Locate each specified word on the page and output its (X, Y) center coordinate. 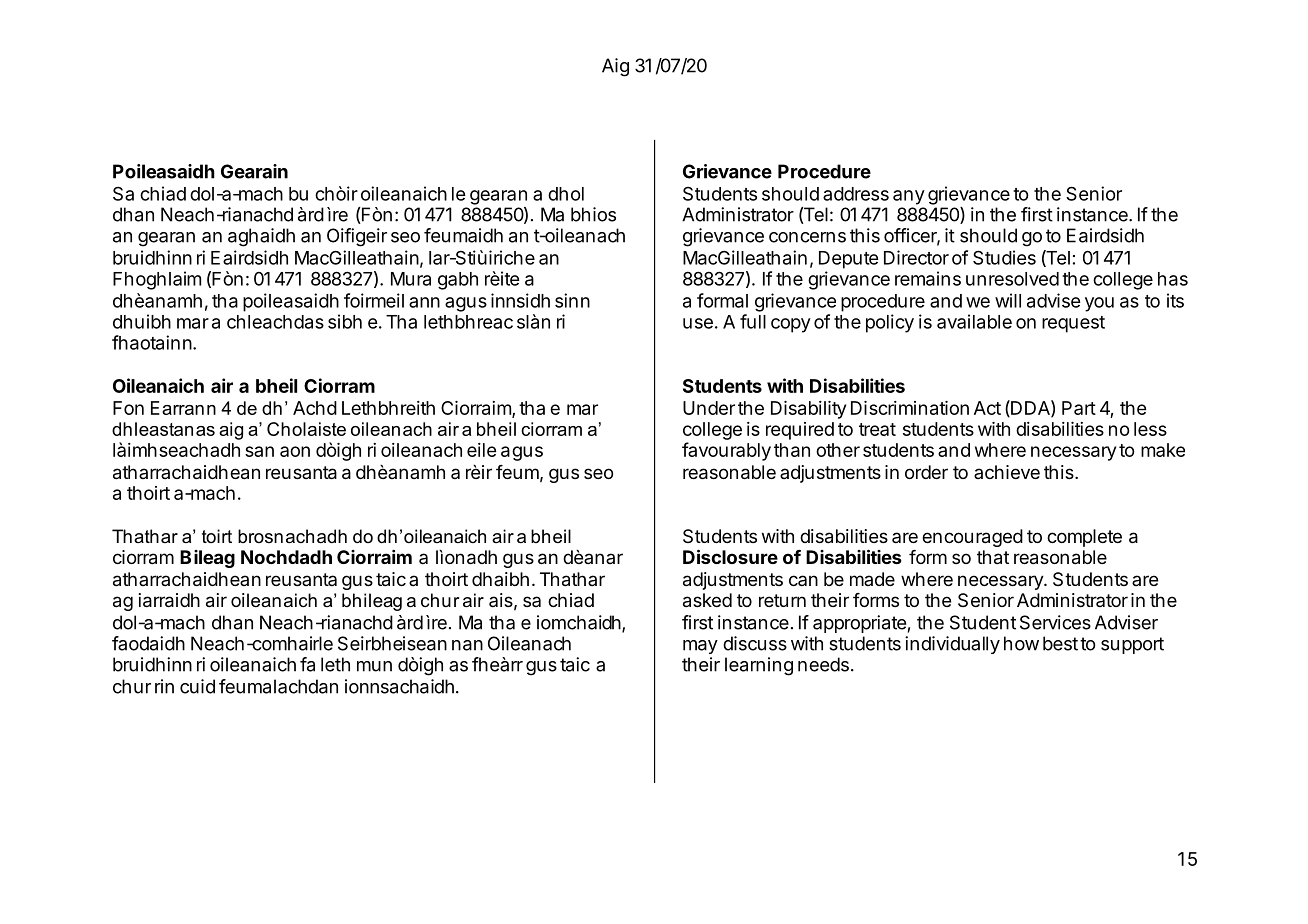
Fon (128, 408)
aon (295, 451)
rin (164, 686)
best (1060, 643)
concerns (807, 237)
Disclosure (730, 556)
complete (1084, 538)
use (698, 323)
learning (759, 666)
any (909, 197)
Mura (411, 279)
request (1073, 324)
